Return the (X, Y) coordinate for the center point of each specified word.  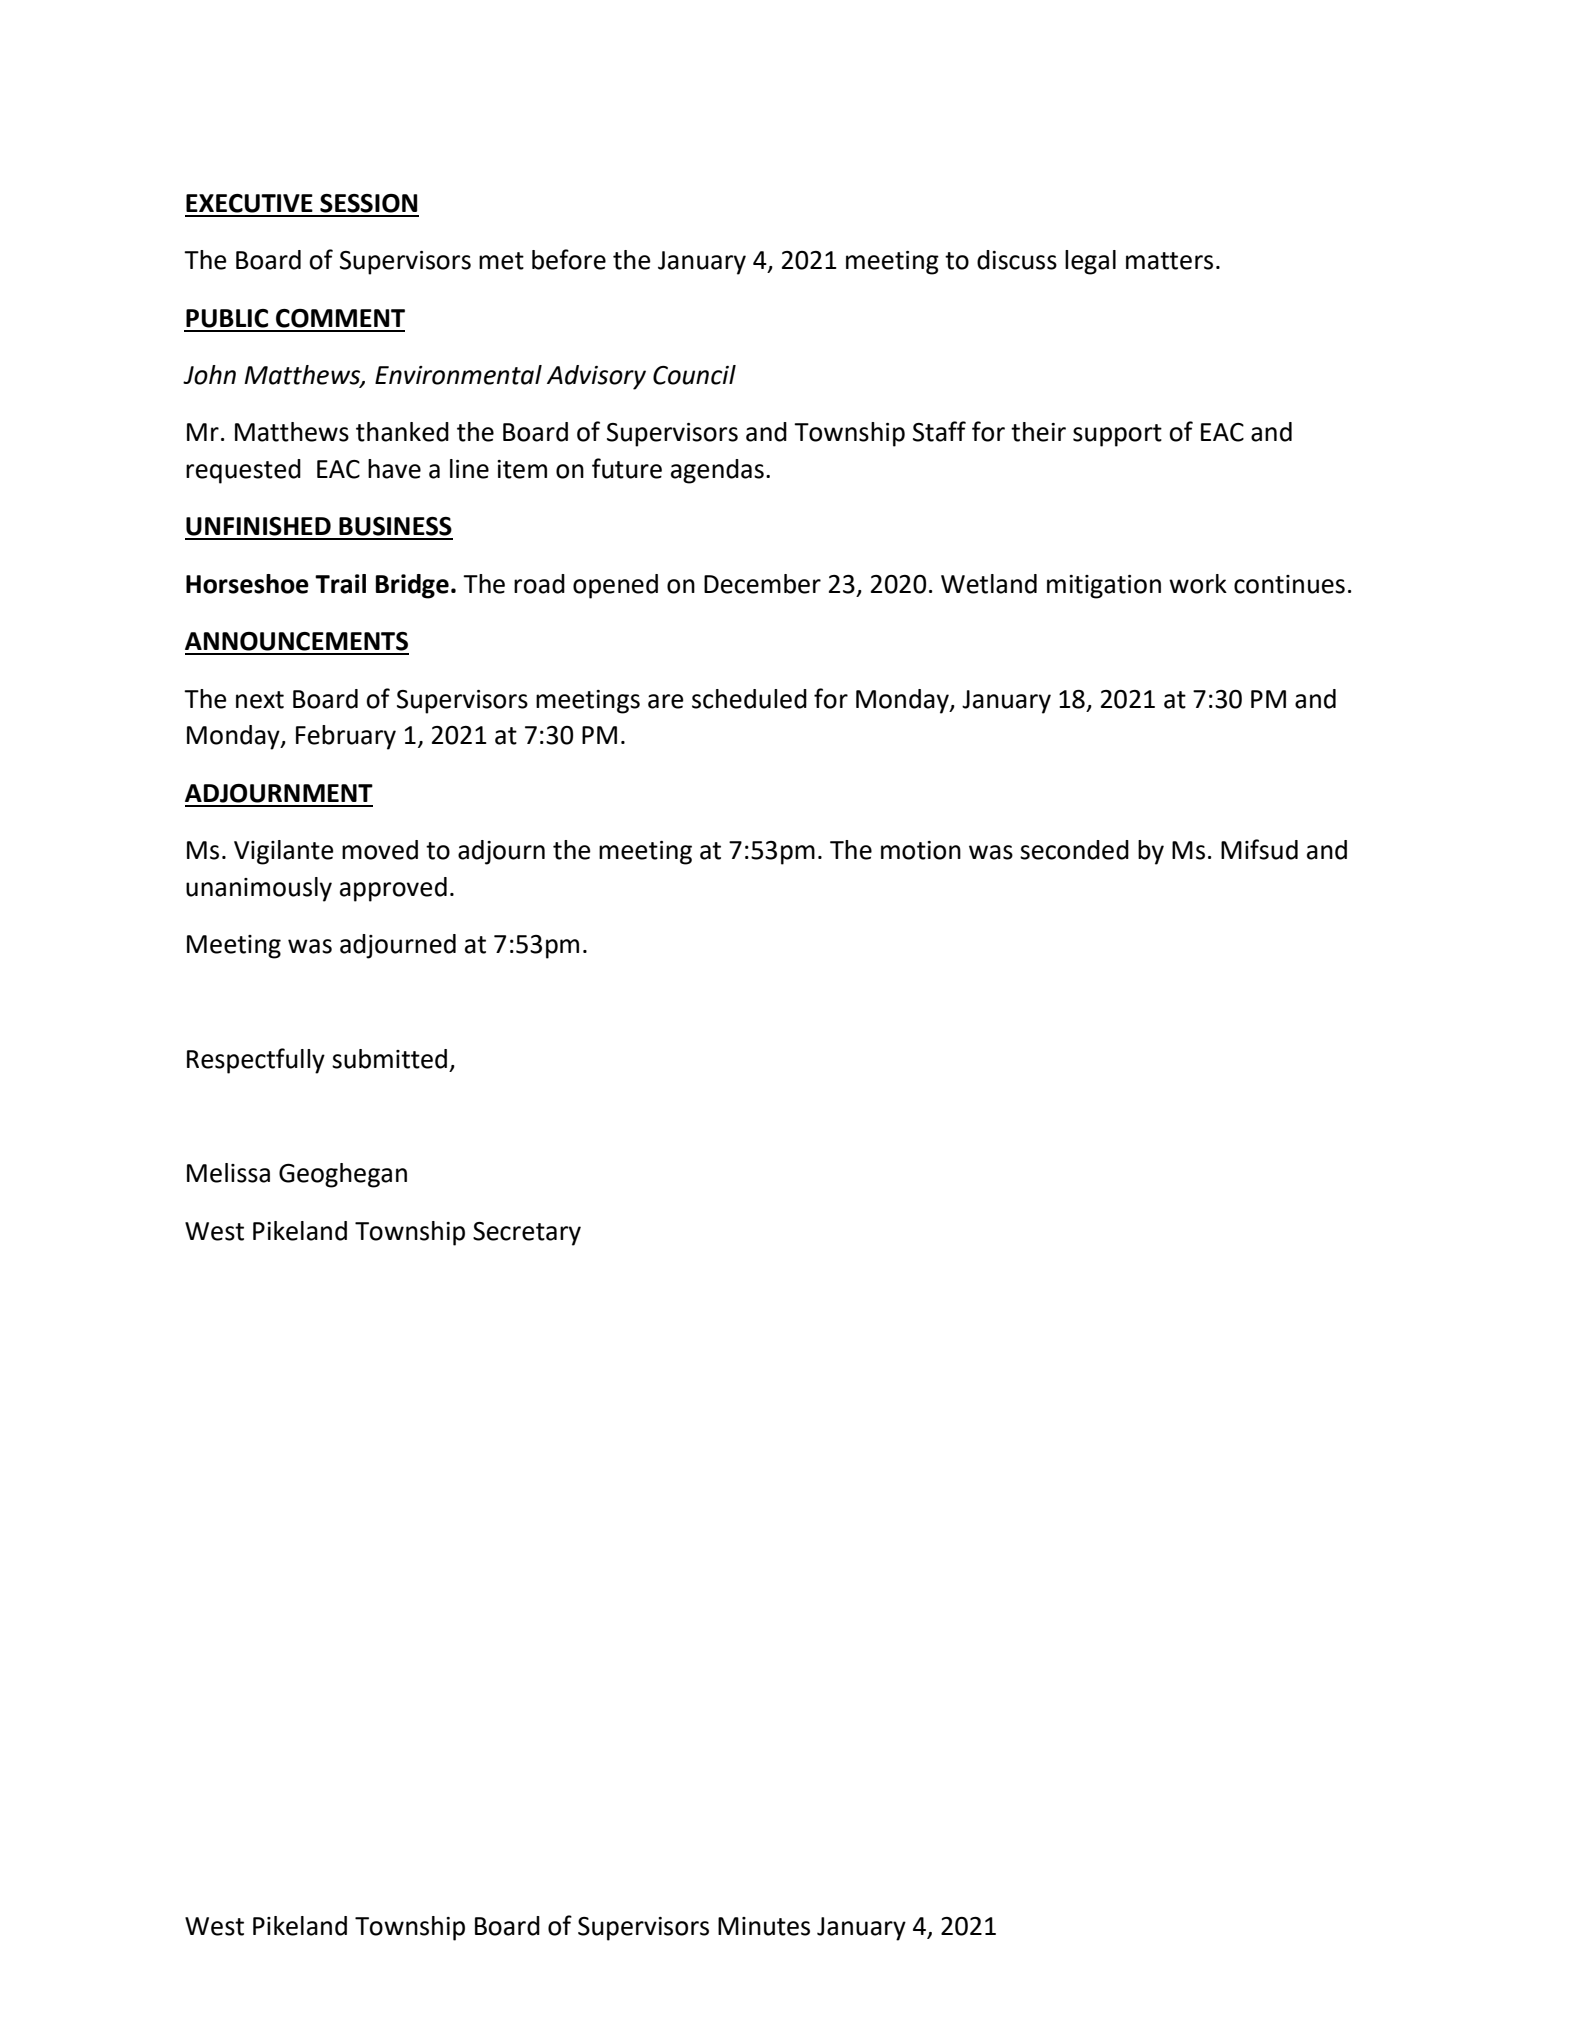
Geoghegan (343, 1175)
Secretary (527, 1234)
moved (380, 850)
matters (1169, 261)
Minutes (764, 1926)
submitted (389, 1059)
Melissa (228, 1173)
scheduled (749, 699)
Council (694, 375)
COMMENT (340, 318)
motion (921, 850)
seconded (1074, 850)
